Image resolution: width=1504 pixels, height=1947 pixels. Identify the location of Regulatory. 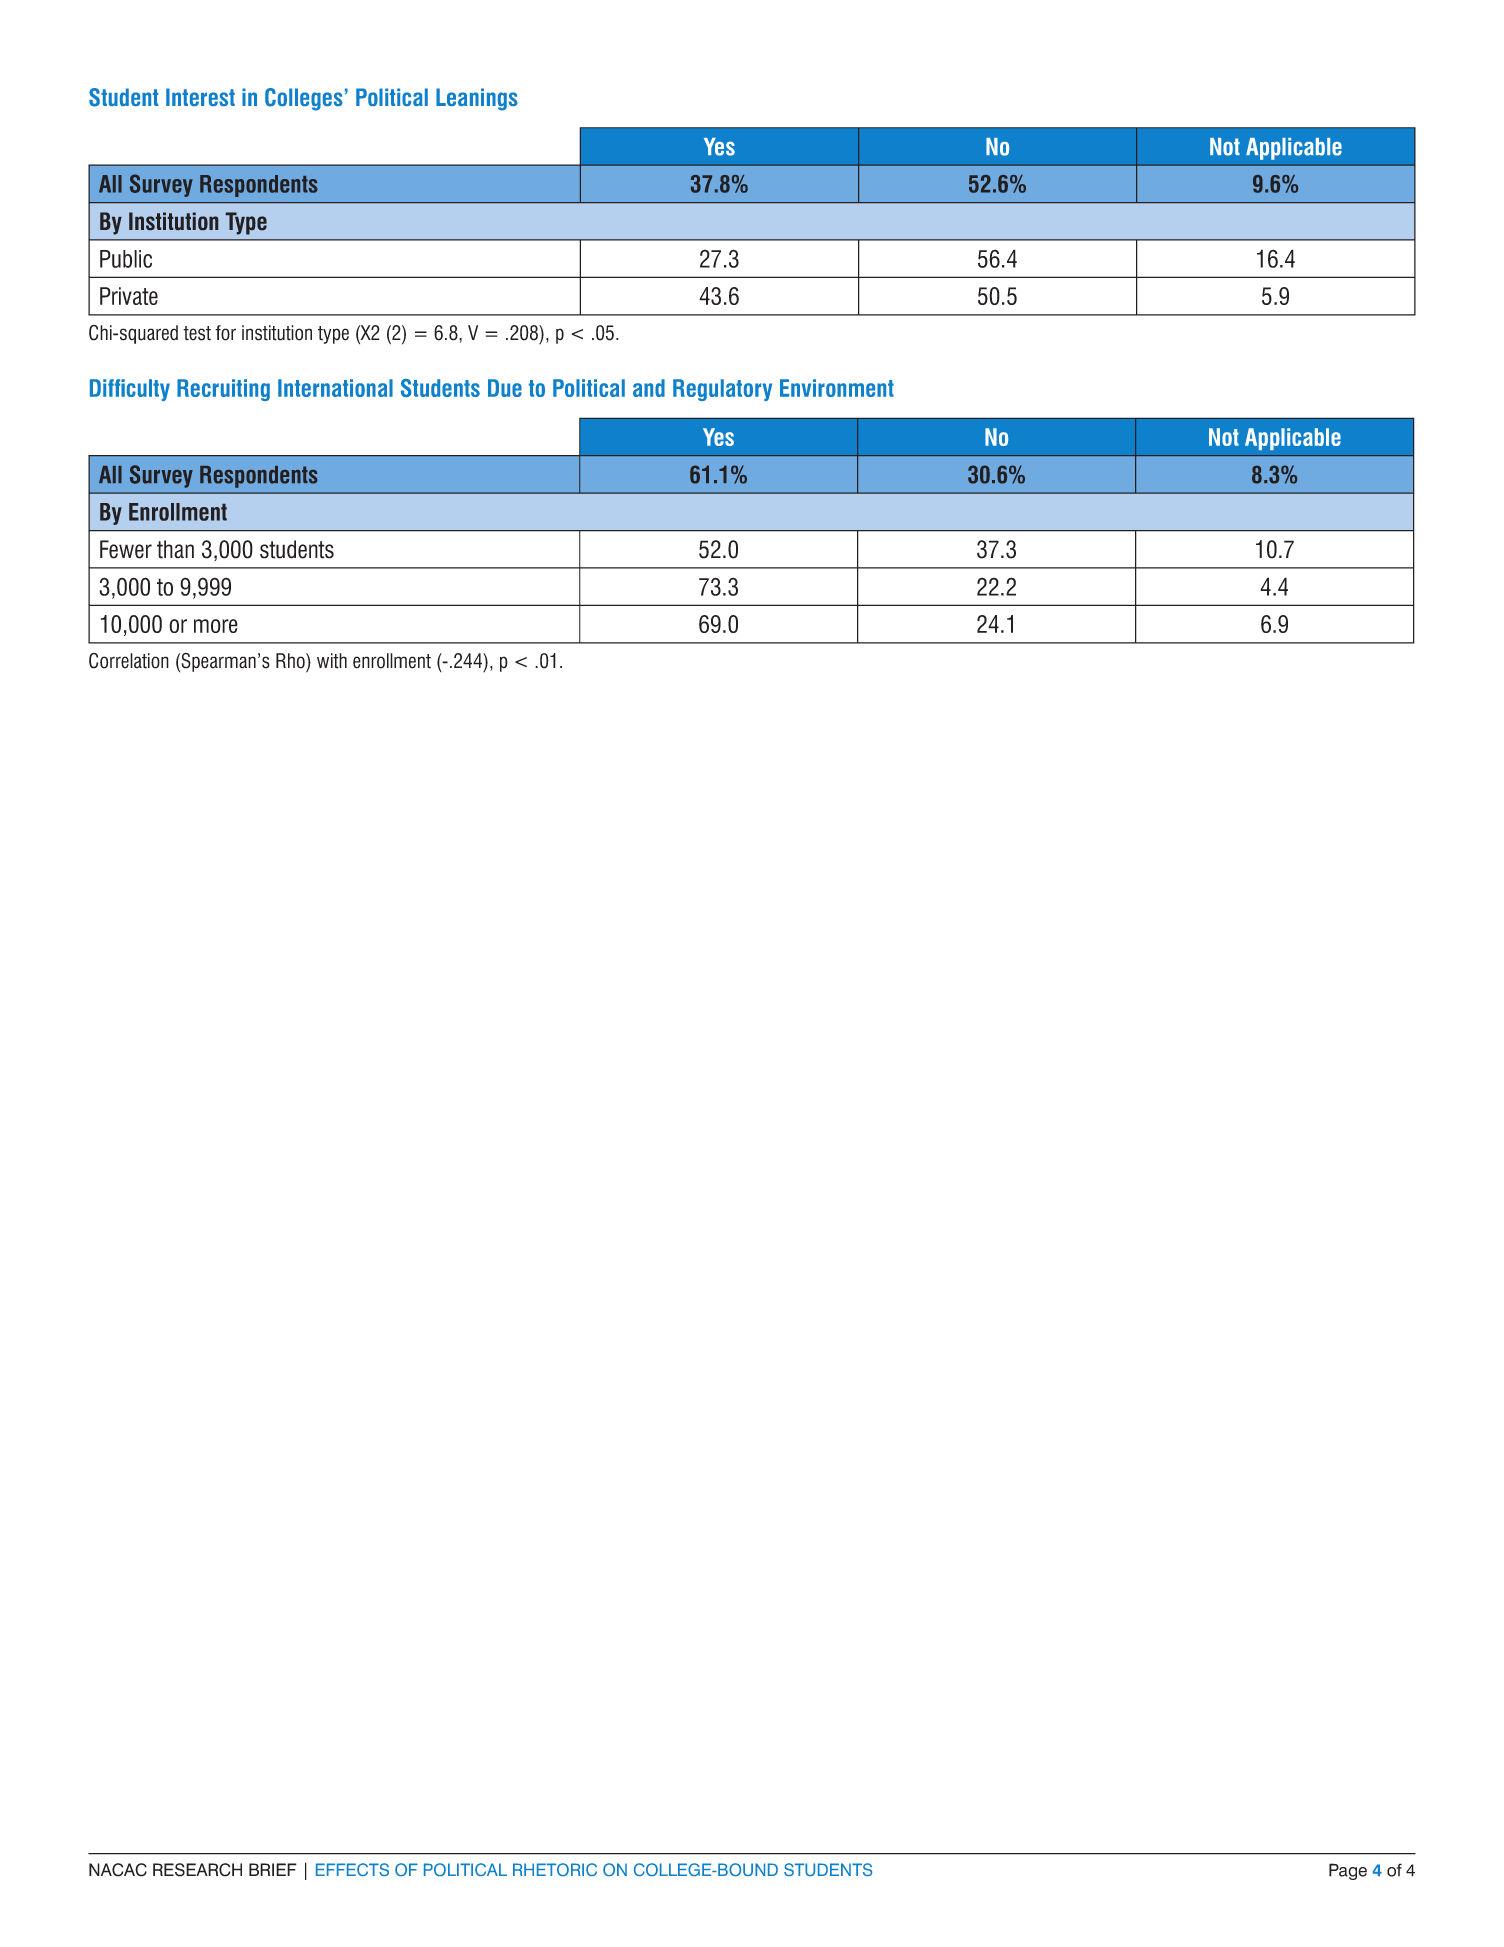
(722, 390).
